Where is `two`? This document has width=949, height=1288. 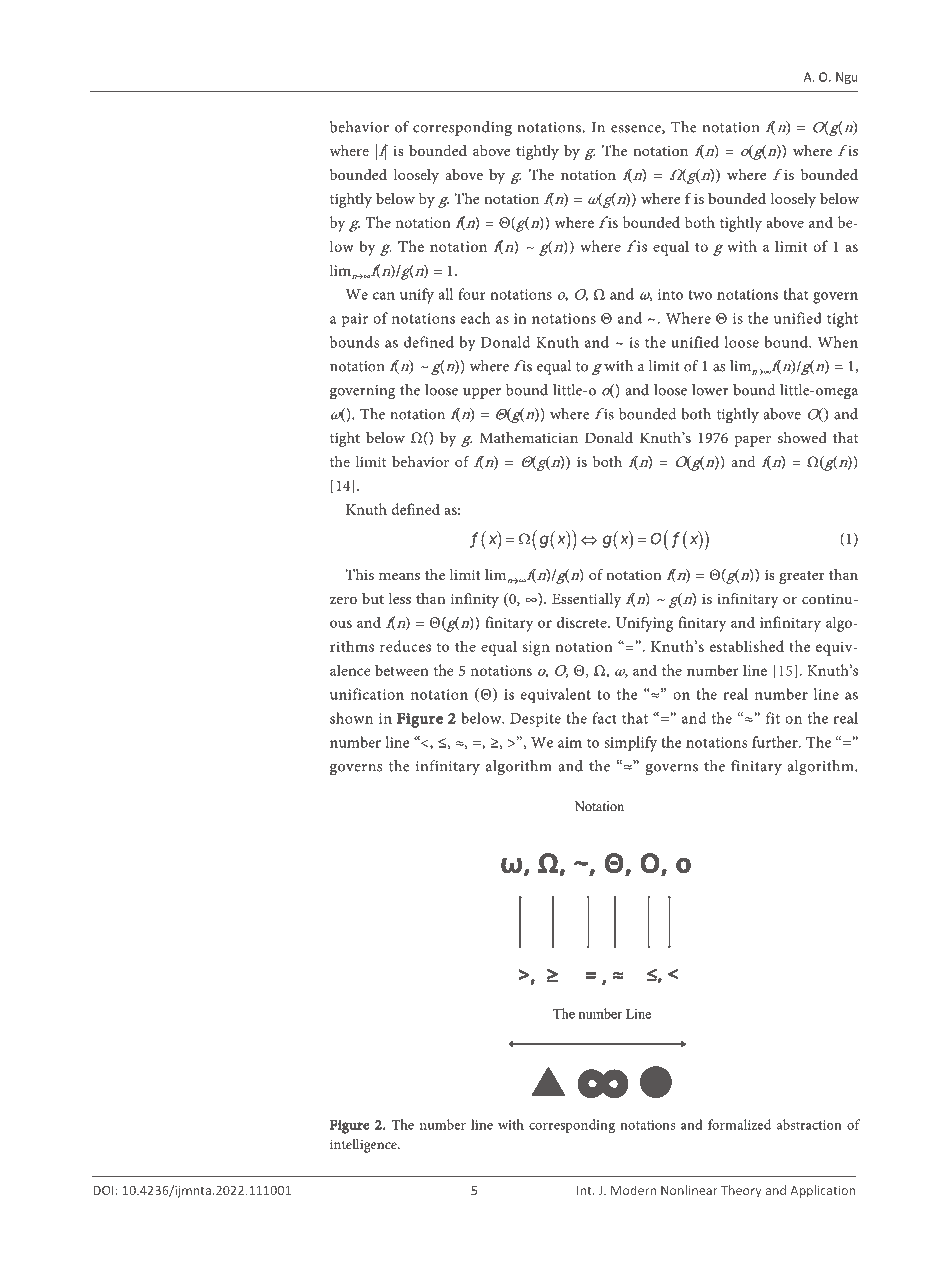
two is located at coordinates (700, 295).
